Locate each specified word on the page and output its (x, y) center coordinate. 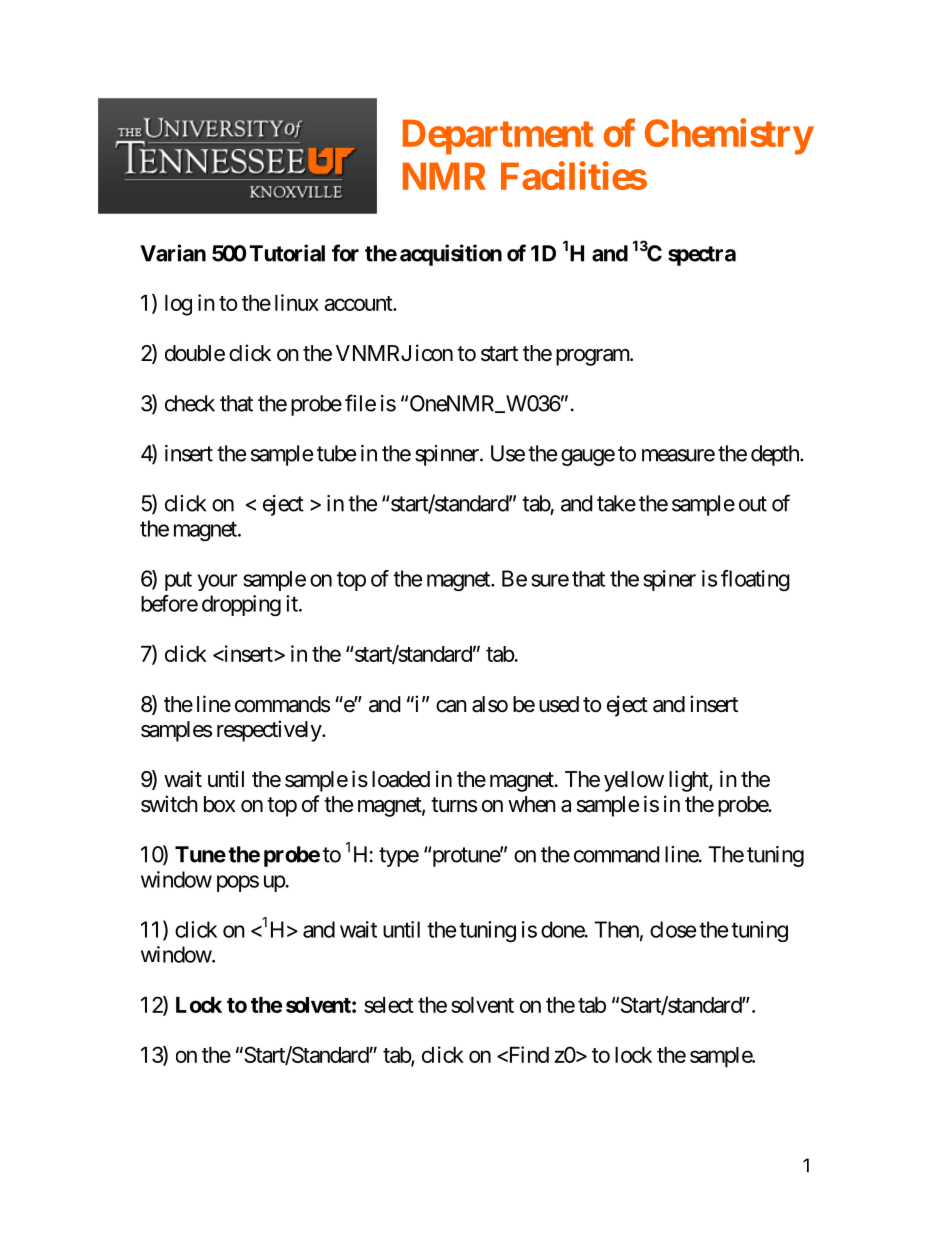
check (190, 403)
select (389, 1005)
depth (776, 455)
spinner (448, 455)
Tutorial (287, 253)
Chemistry (729, 137)
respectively (270, 731)
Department (498, 137)
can (451, 706)
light (689, 781)
